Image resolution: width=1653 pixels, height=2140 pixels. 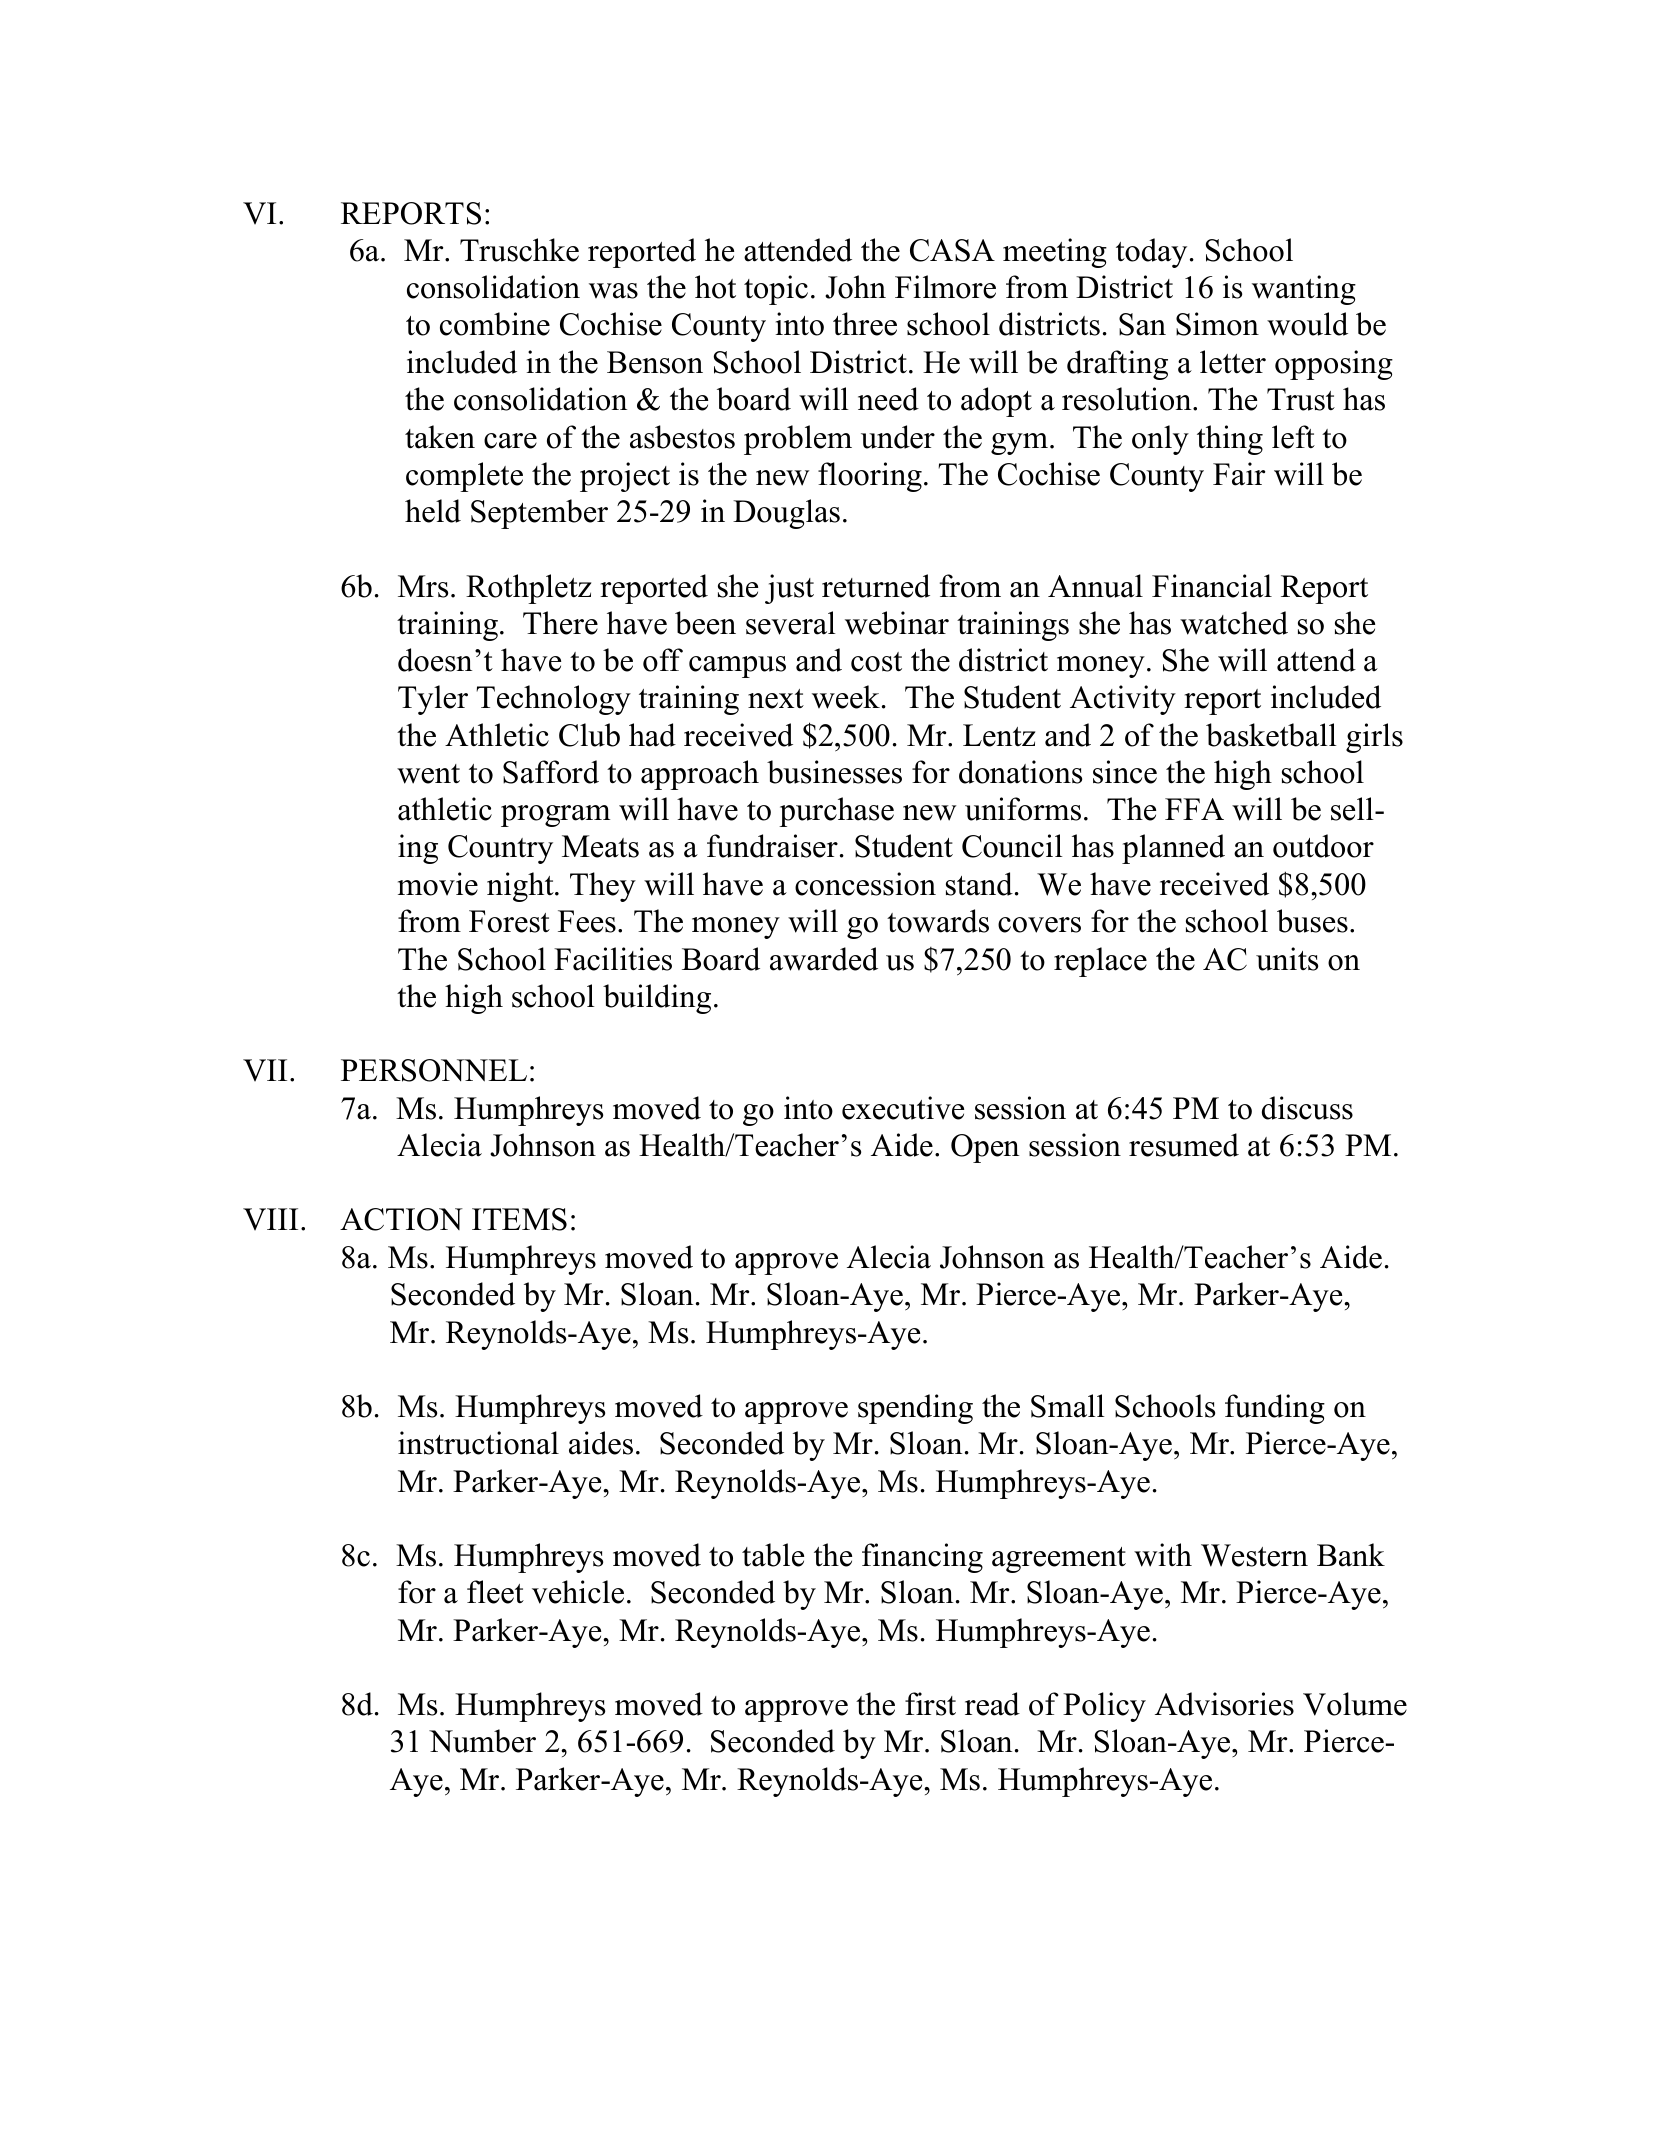 What do you see at coordinates (495, 324) in the document?
I see `combine` at bounding box center [495, 324].
